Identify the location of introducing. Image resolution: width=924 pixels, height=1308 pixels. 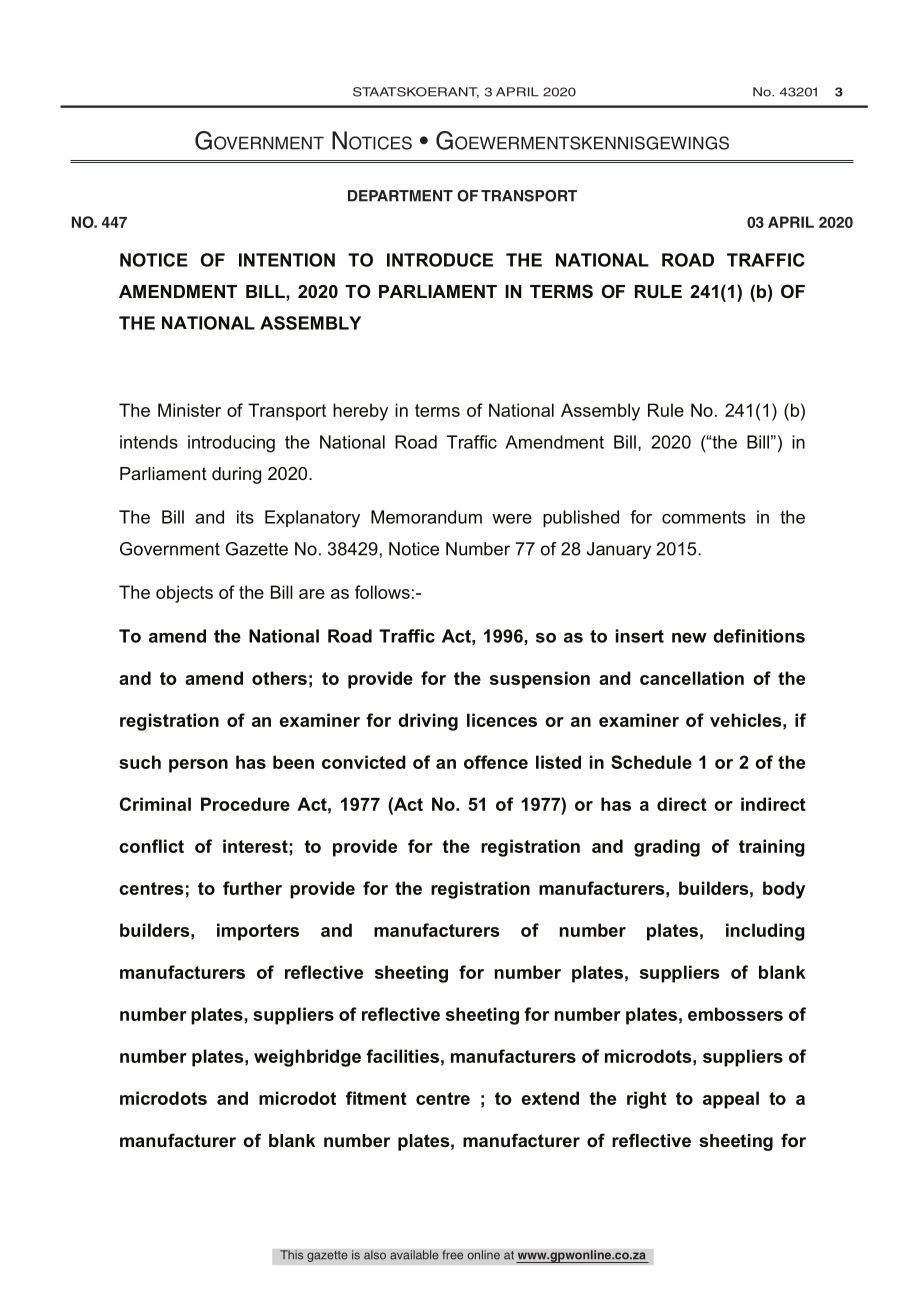
(231, 444).
